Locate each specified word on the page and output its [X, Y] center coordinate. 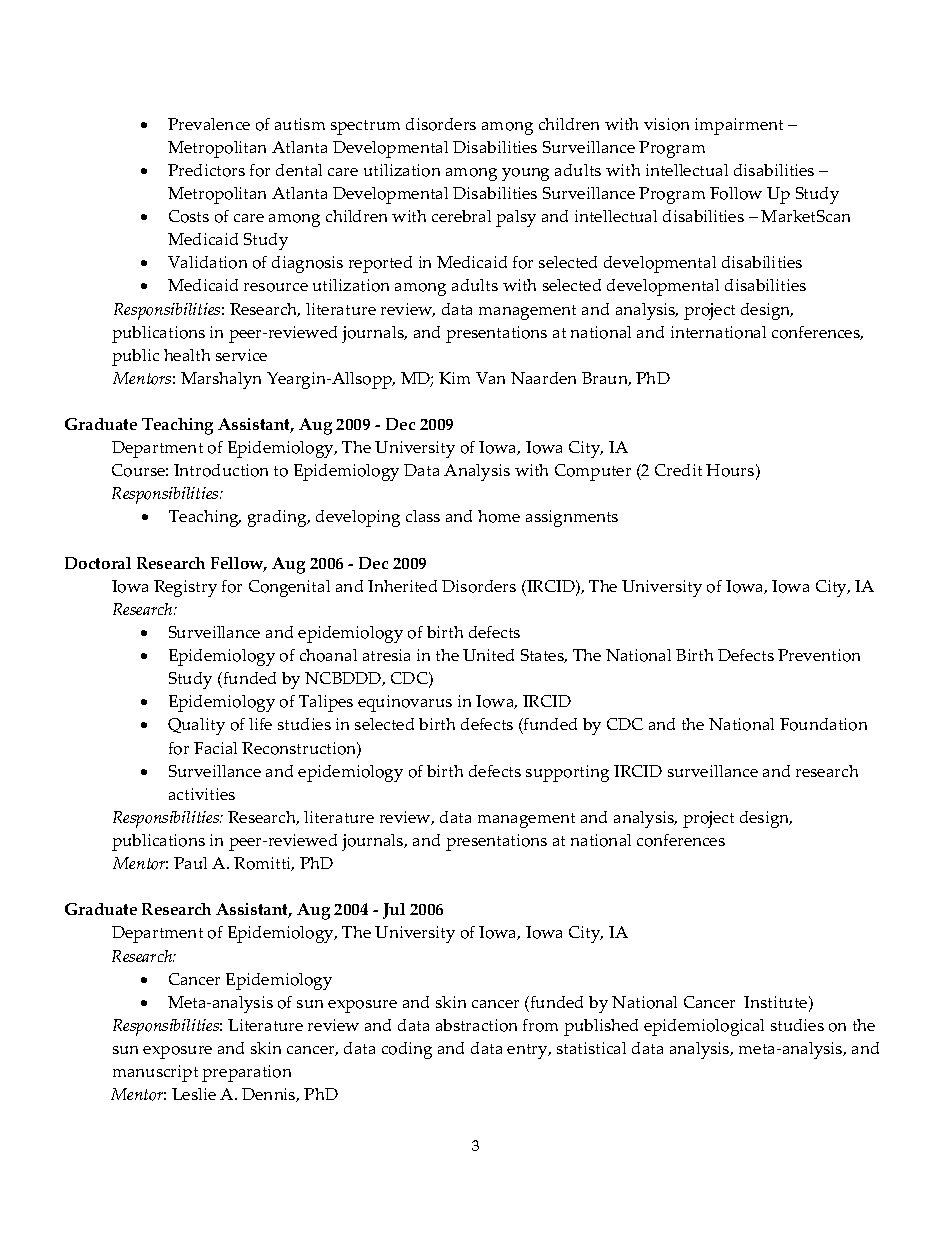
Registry [185, 588]
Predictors [206, 170]
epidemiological [704, 1027]
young [525, 174]
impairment [739, 126]
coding [407, 1050]
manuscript [155, 1073]
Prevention [819, 655]
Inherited [402, 586]
